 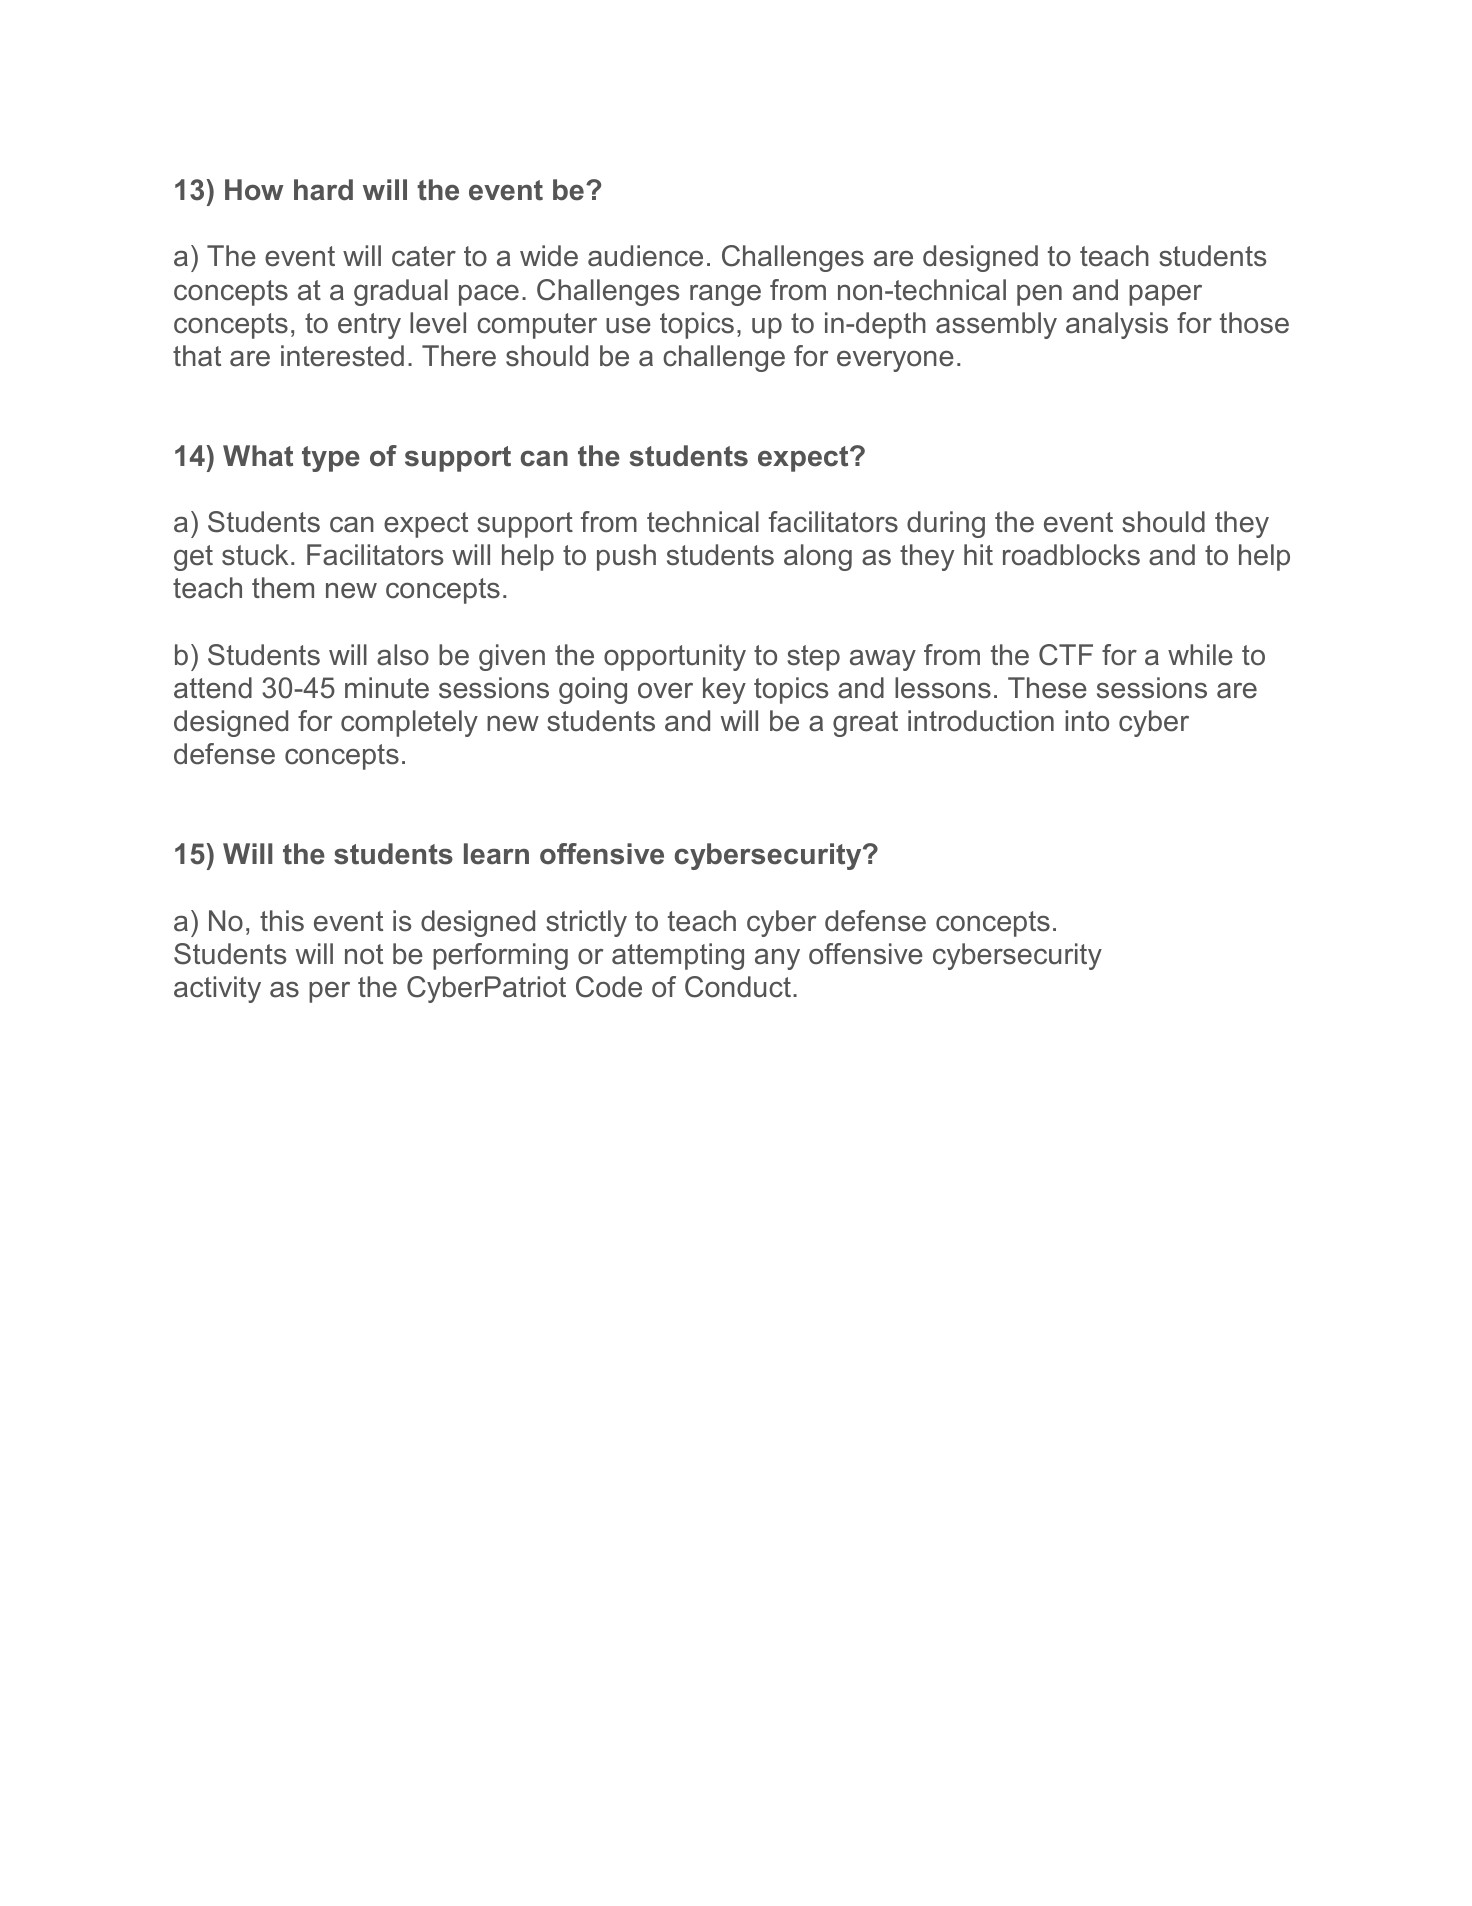 I want to click on roadblocks, so click(x=1071, y=555).
